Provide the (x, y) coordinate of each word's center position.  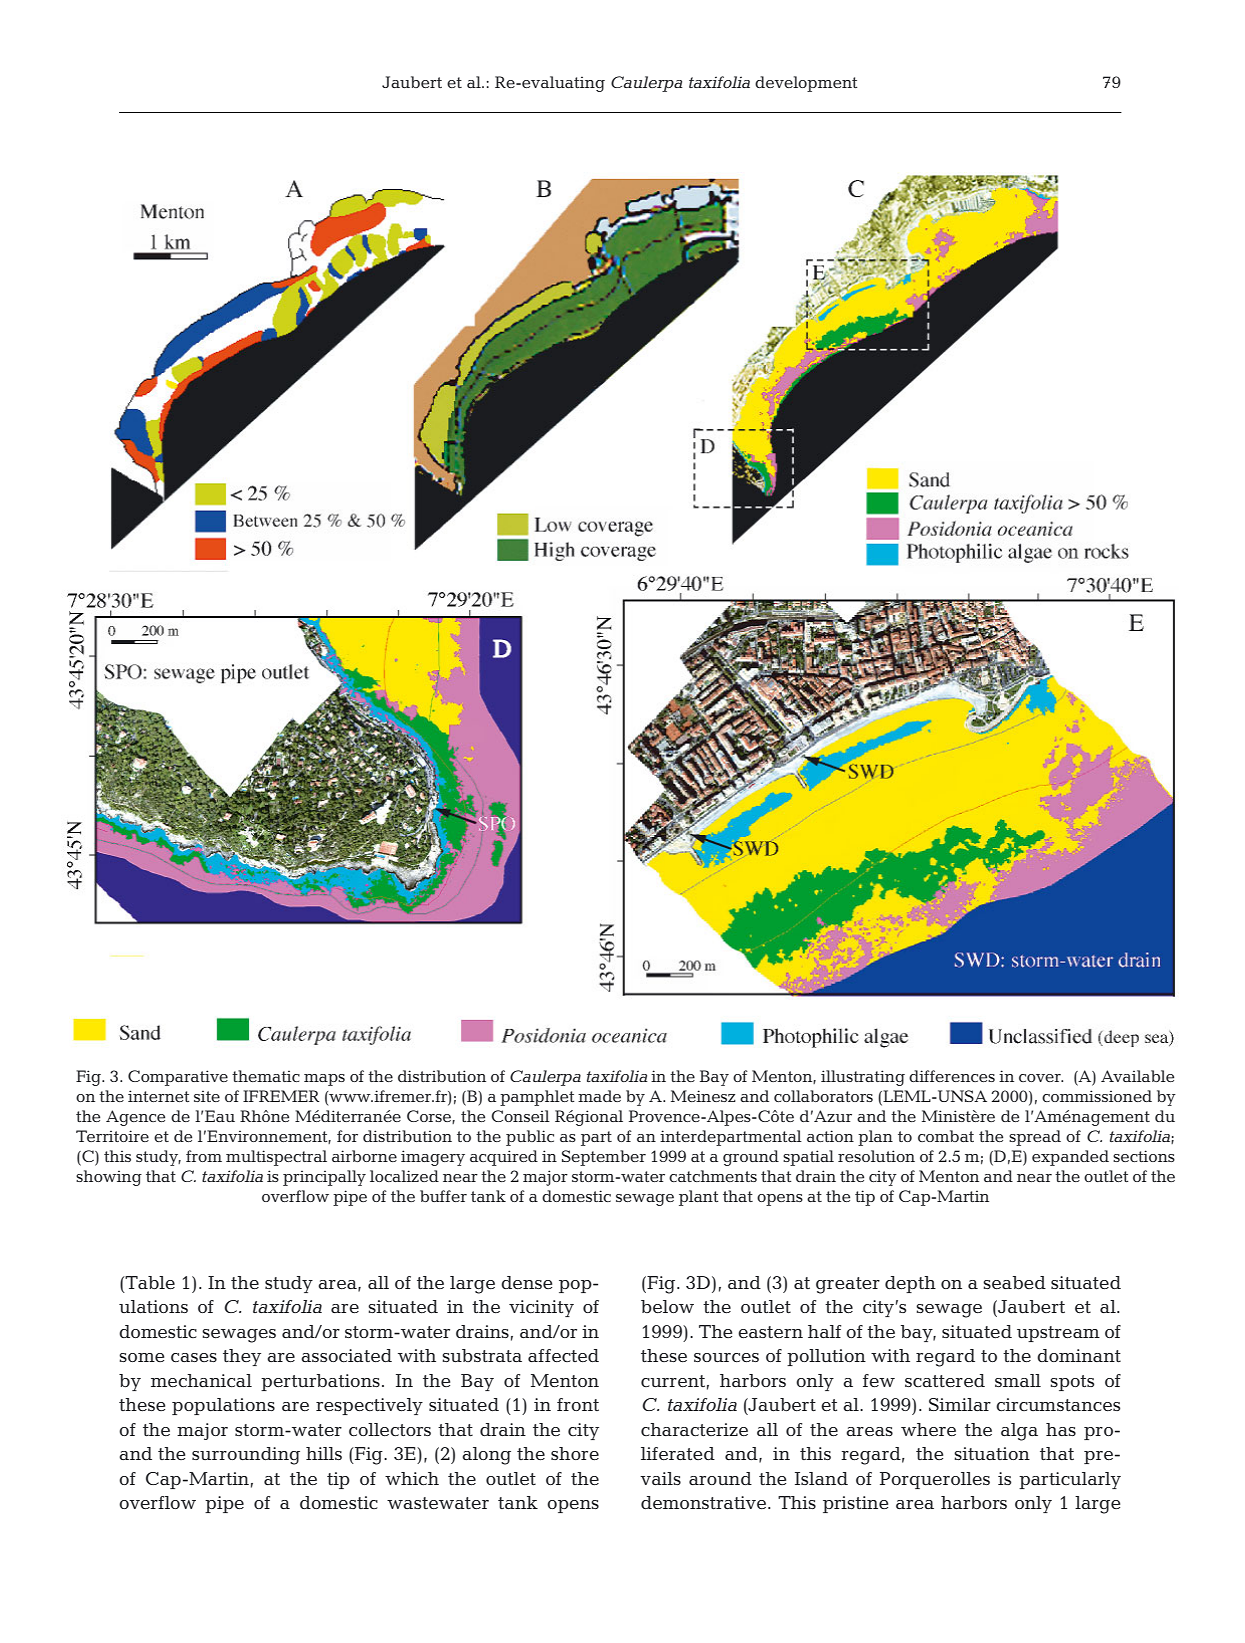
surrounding (246, 1456)
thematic (266, 1076)
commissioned (1097, 1096)
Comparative (178, 1078)
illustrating (863, 1078)
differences (952, 1076)
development (806, 84)
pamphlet (537, 1098)
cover (1041, 1078)
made (599, 1096)
